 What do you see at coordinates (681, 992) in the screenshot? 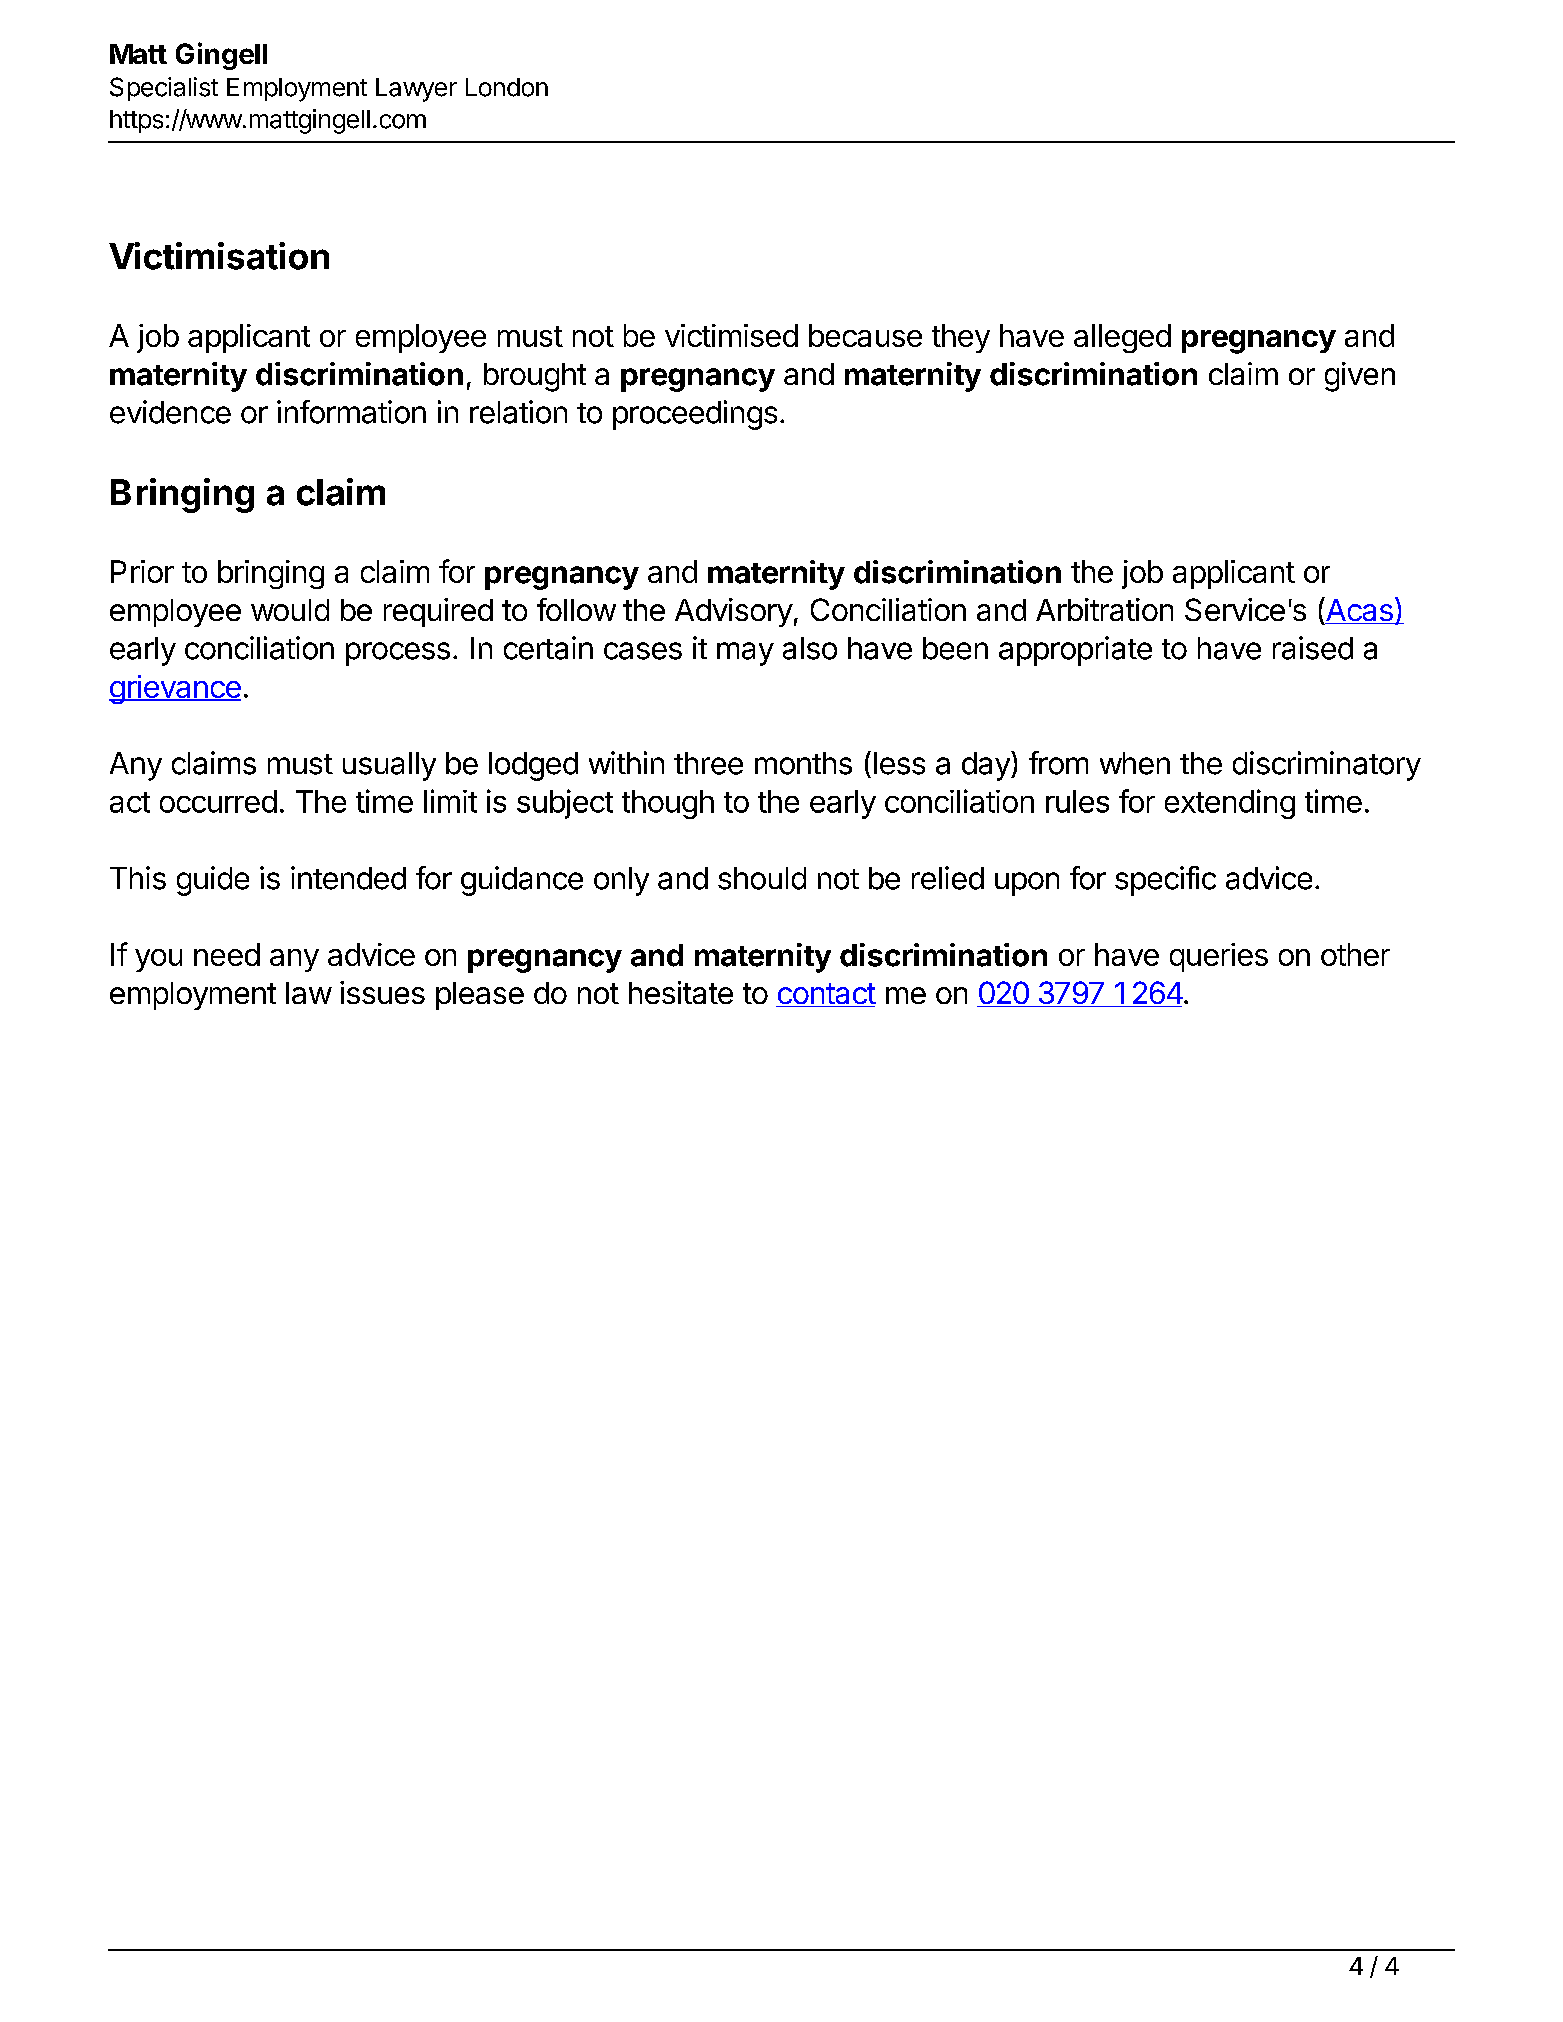
I see `hesitate` at bounding box center [681, 992].
